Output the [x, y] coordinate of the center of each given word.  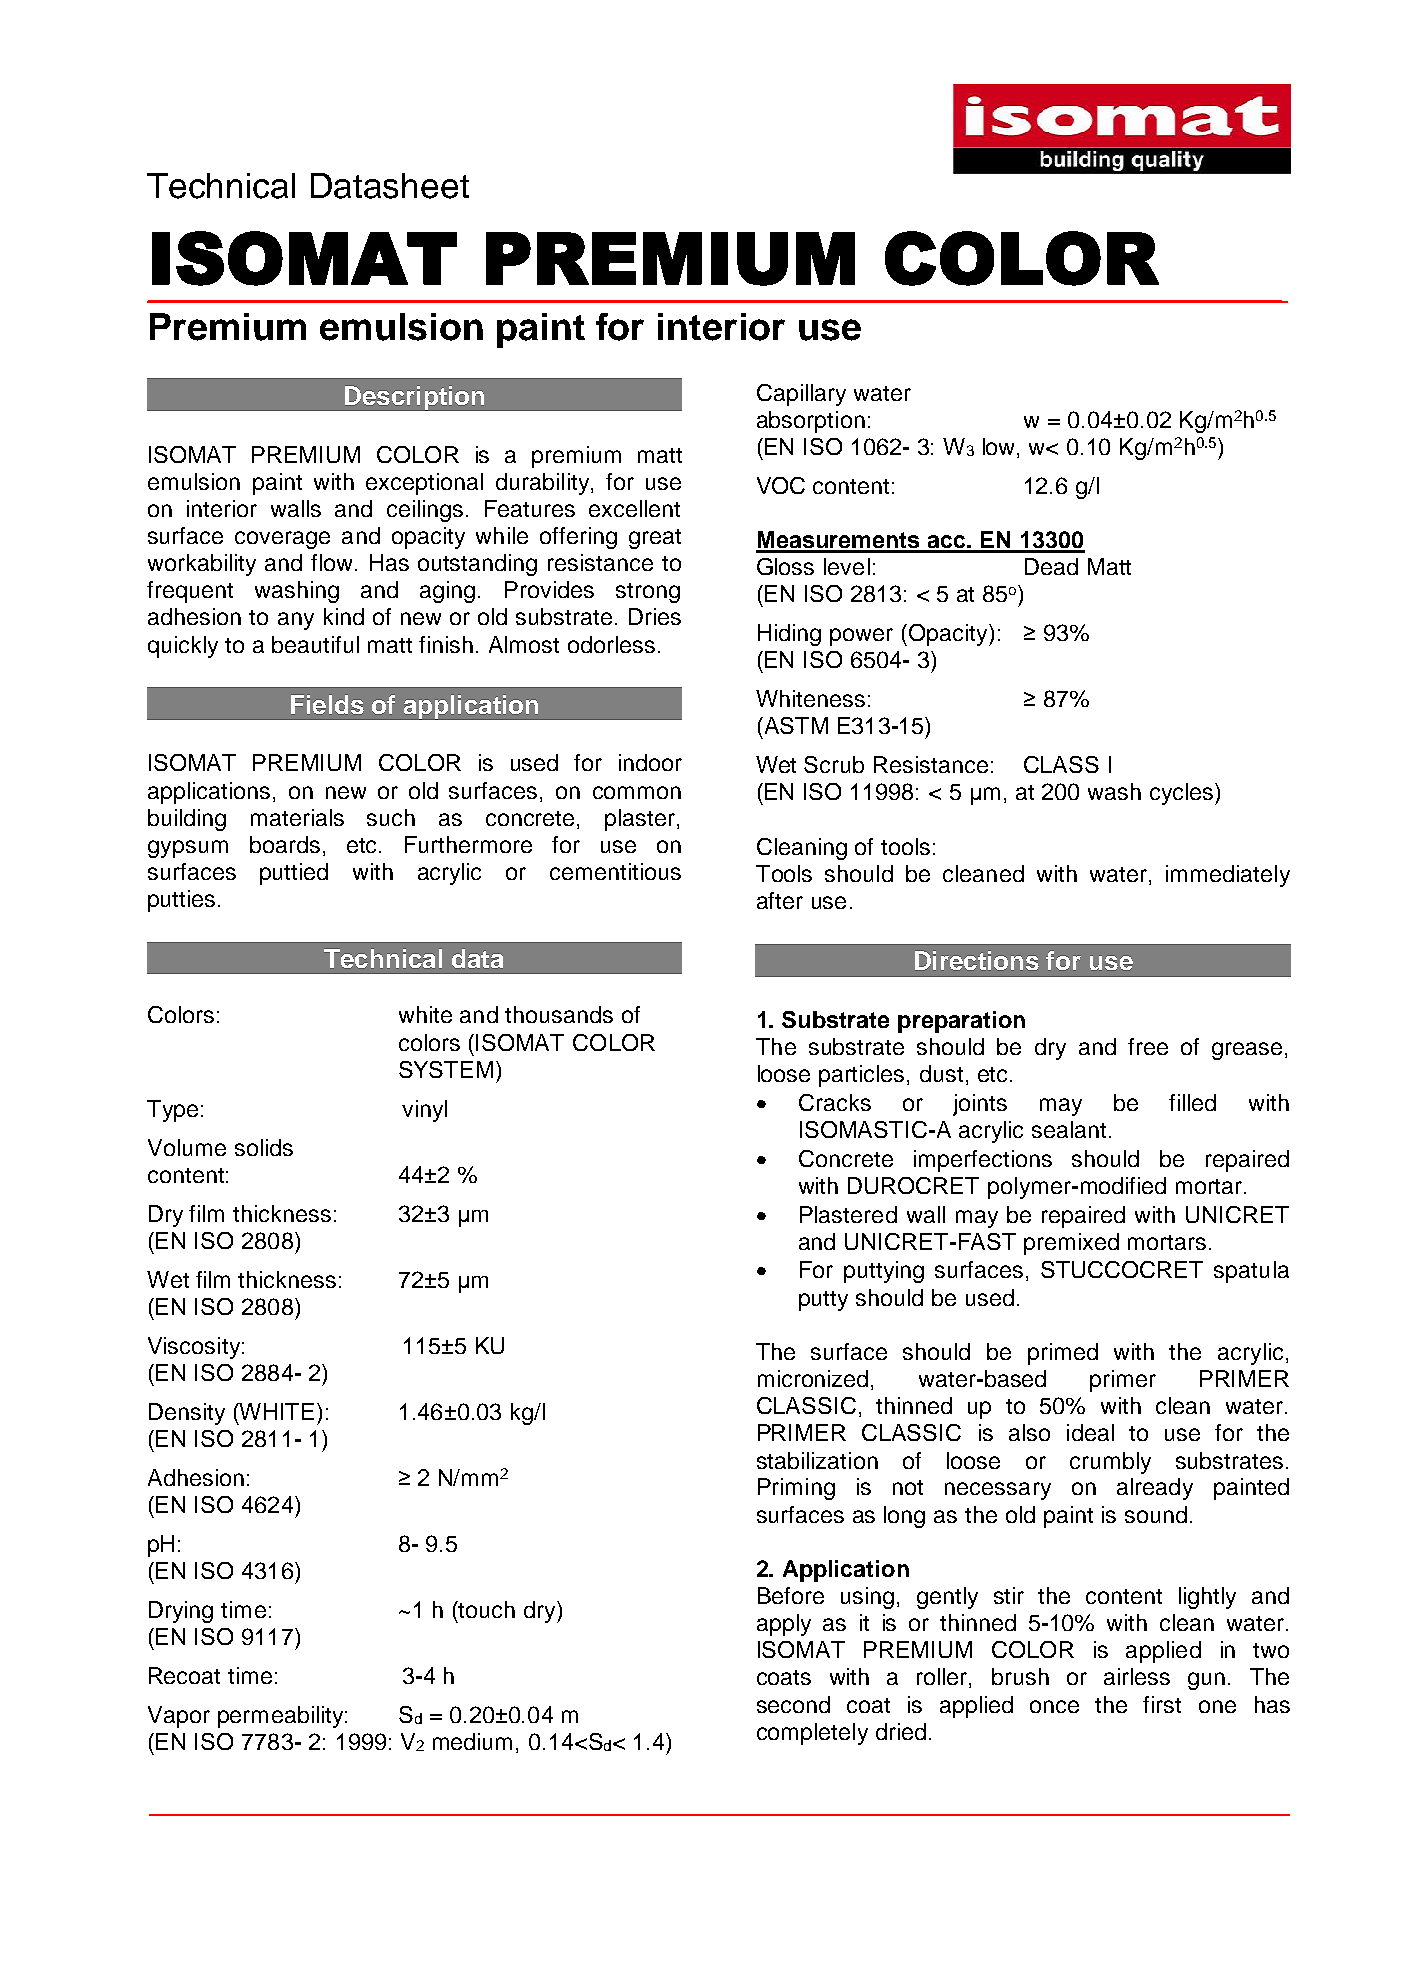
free [1148, 1046]
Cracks [835, 1102]
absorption [811, 422]
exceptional [424, 484]
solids [264, 1147]
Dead [1051, 566]
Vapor [179, 1717]
